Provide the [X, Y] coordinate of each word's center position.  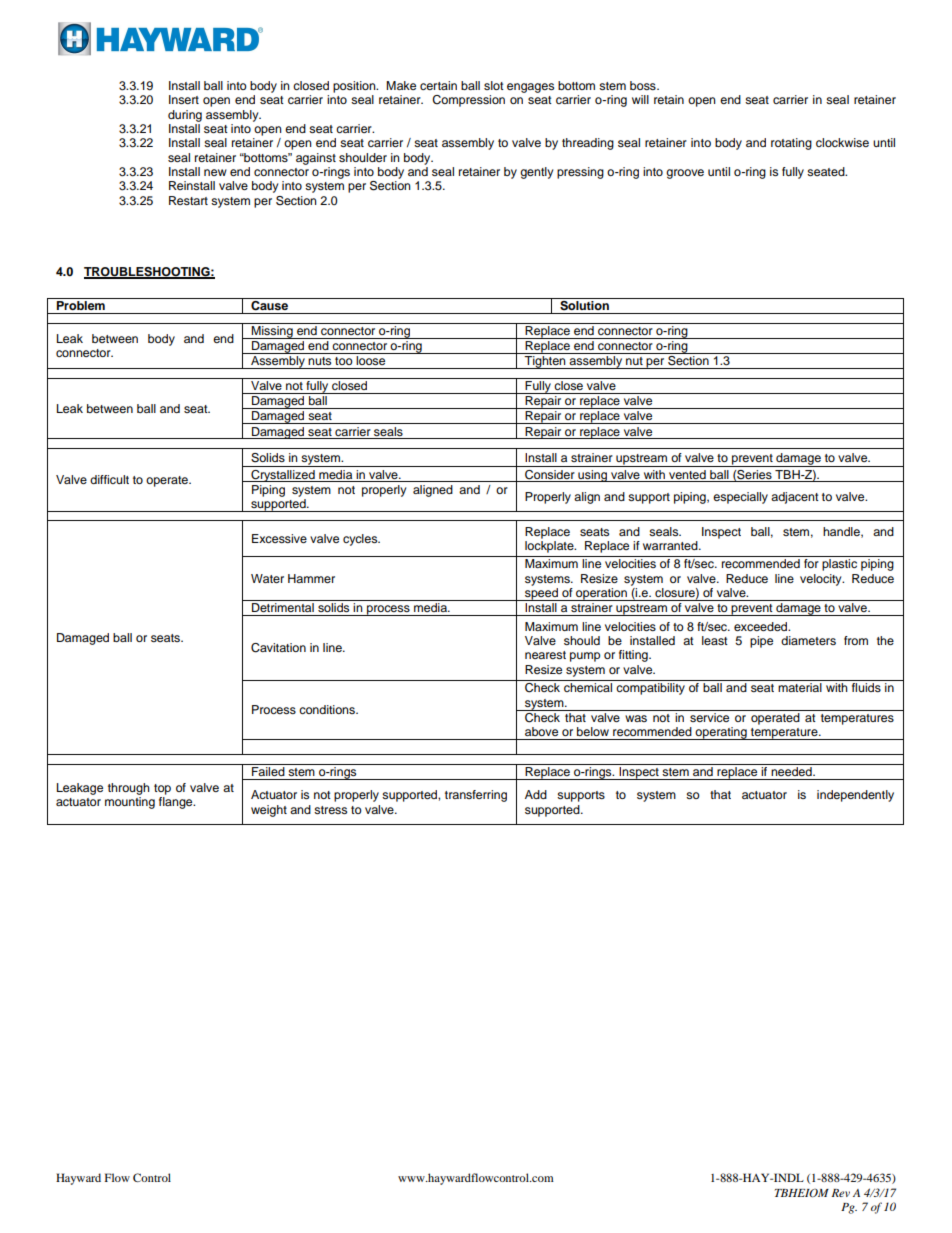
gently [536, 173]
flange [177, 803]
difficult [109, 479]
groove [685, 174]
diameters [808, 640]
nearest [545, 655]
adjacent [795, 498]
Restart [188, 200]
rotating [791, 144]
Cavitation [278, 648]
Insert [184, 99]
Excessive [279, 538]
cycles [361, 540]
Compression [468, 101]
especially [740, 498]
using [592, 476]
